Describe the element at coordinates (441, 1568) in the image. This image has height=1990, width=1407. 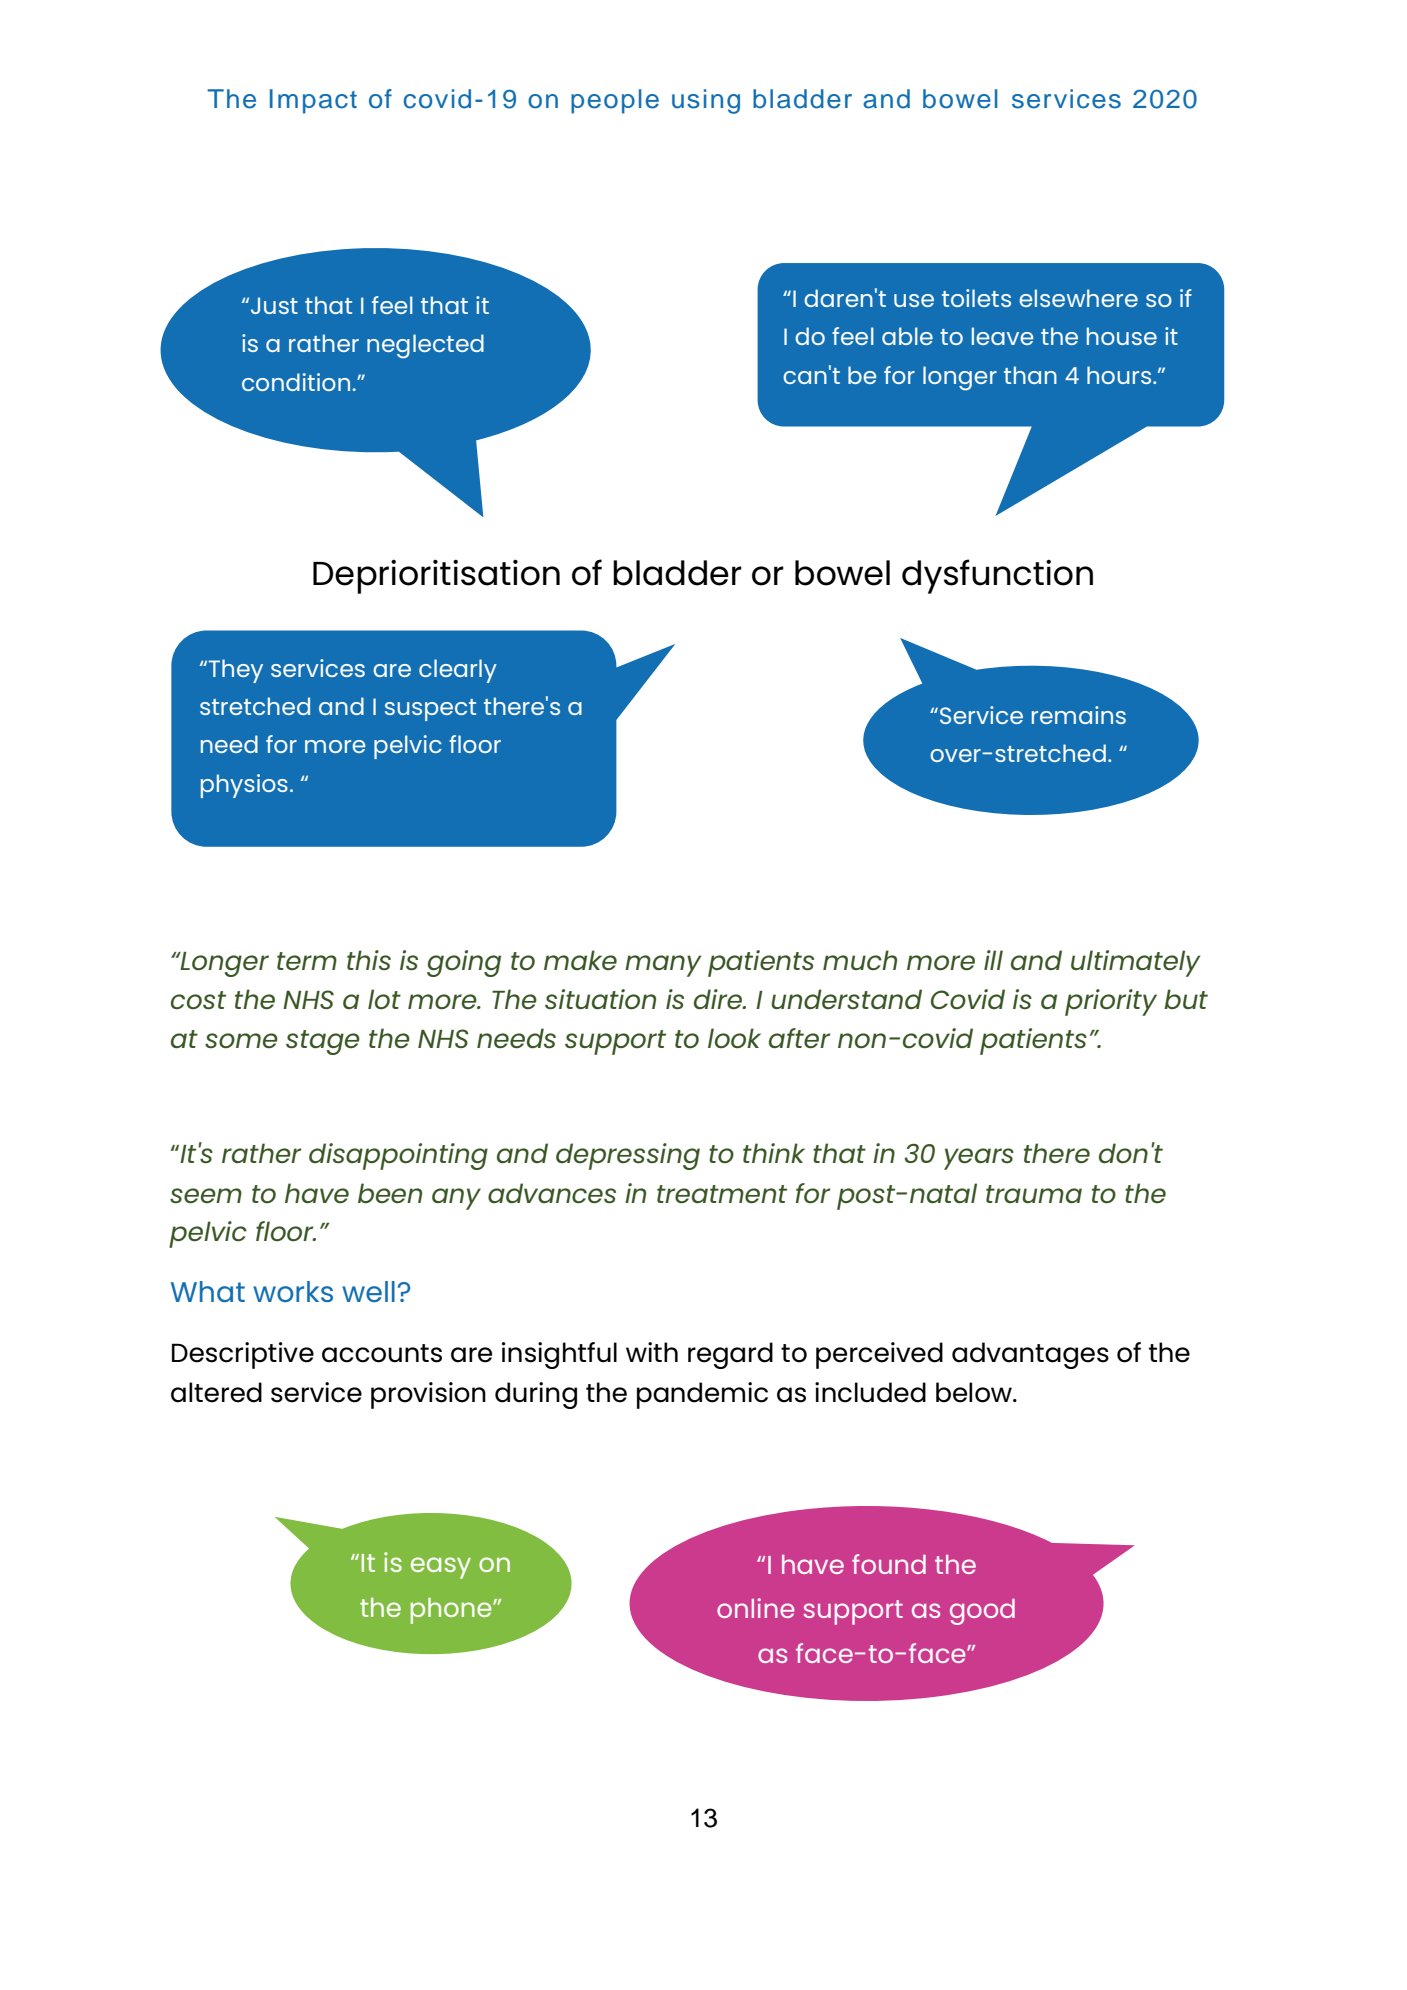
I see `easy` at that location.
